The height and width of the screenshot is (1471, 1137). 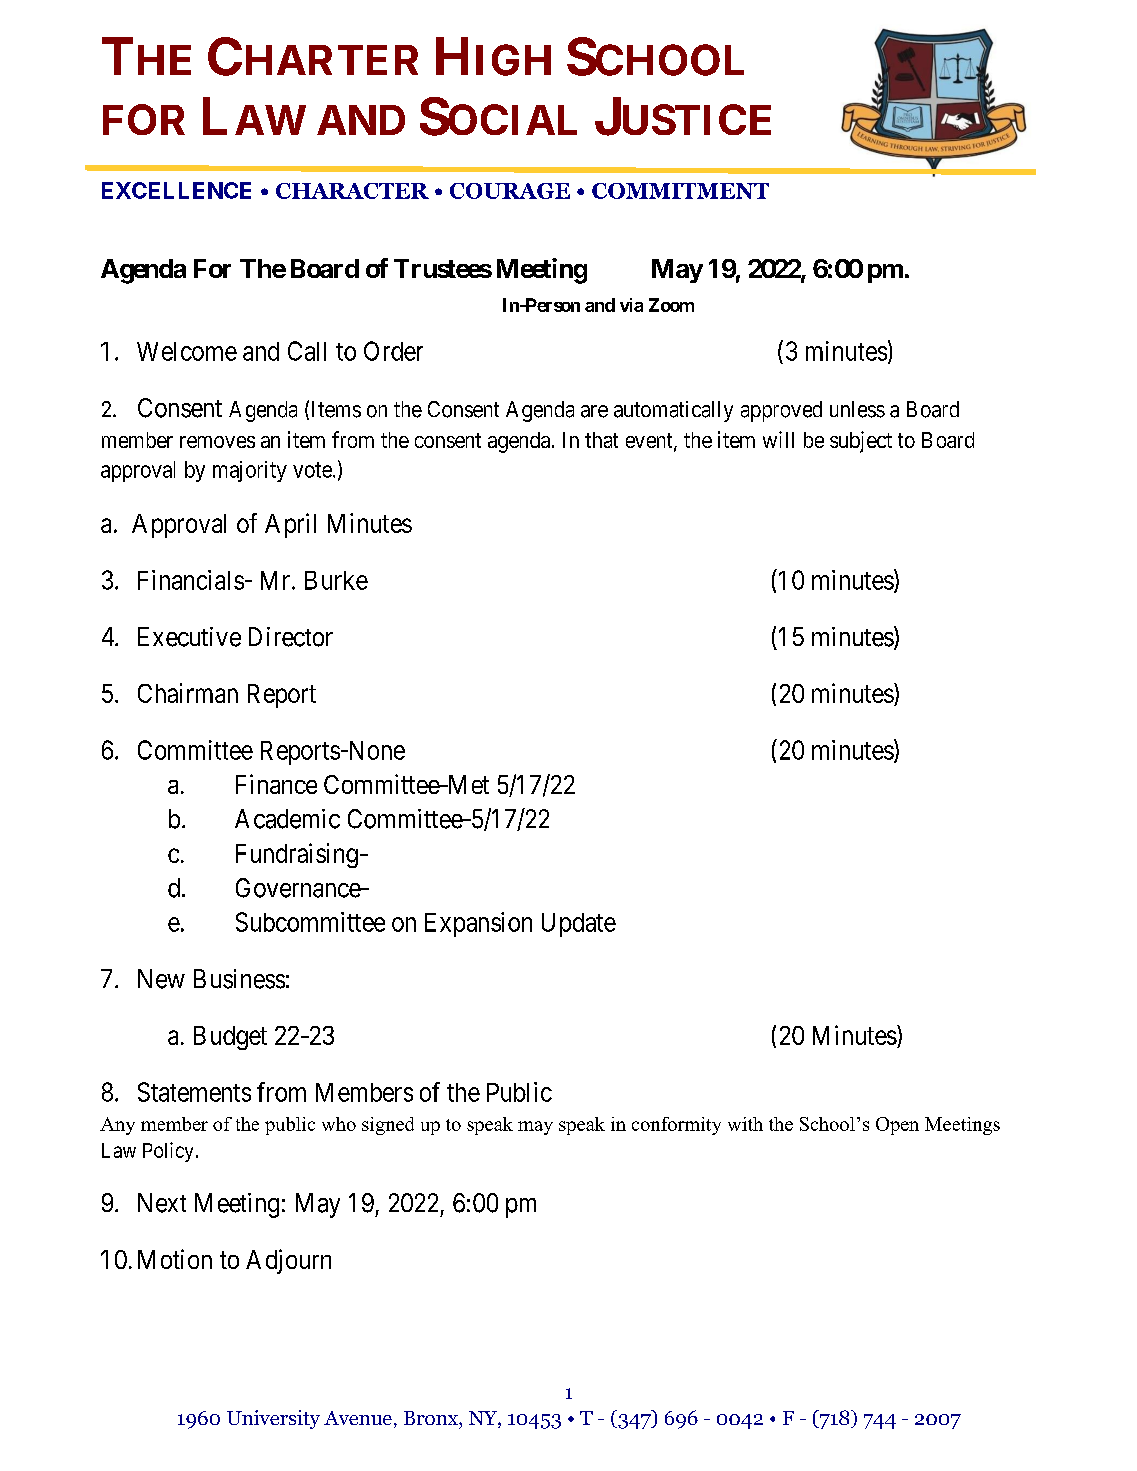 What do you see at coordinates (510, 191) in the screenshot?
I see `COURAGE` at bounding box center [510, 191].
